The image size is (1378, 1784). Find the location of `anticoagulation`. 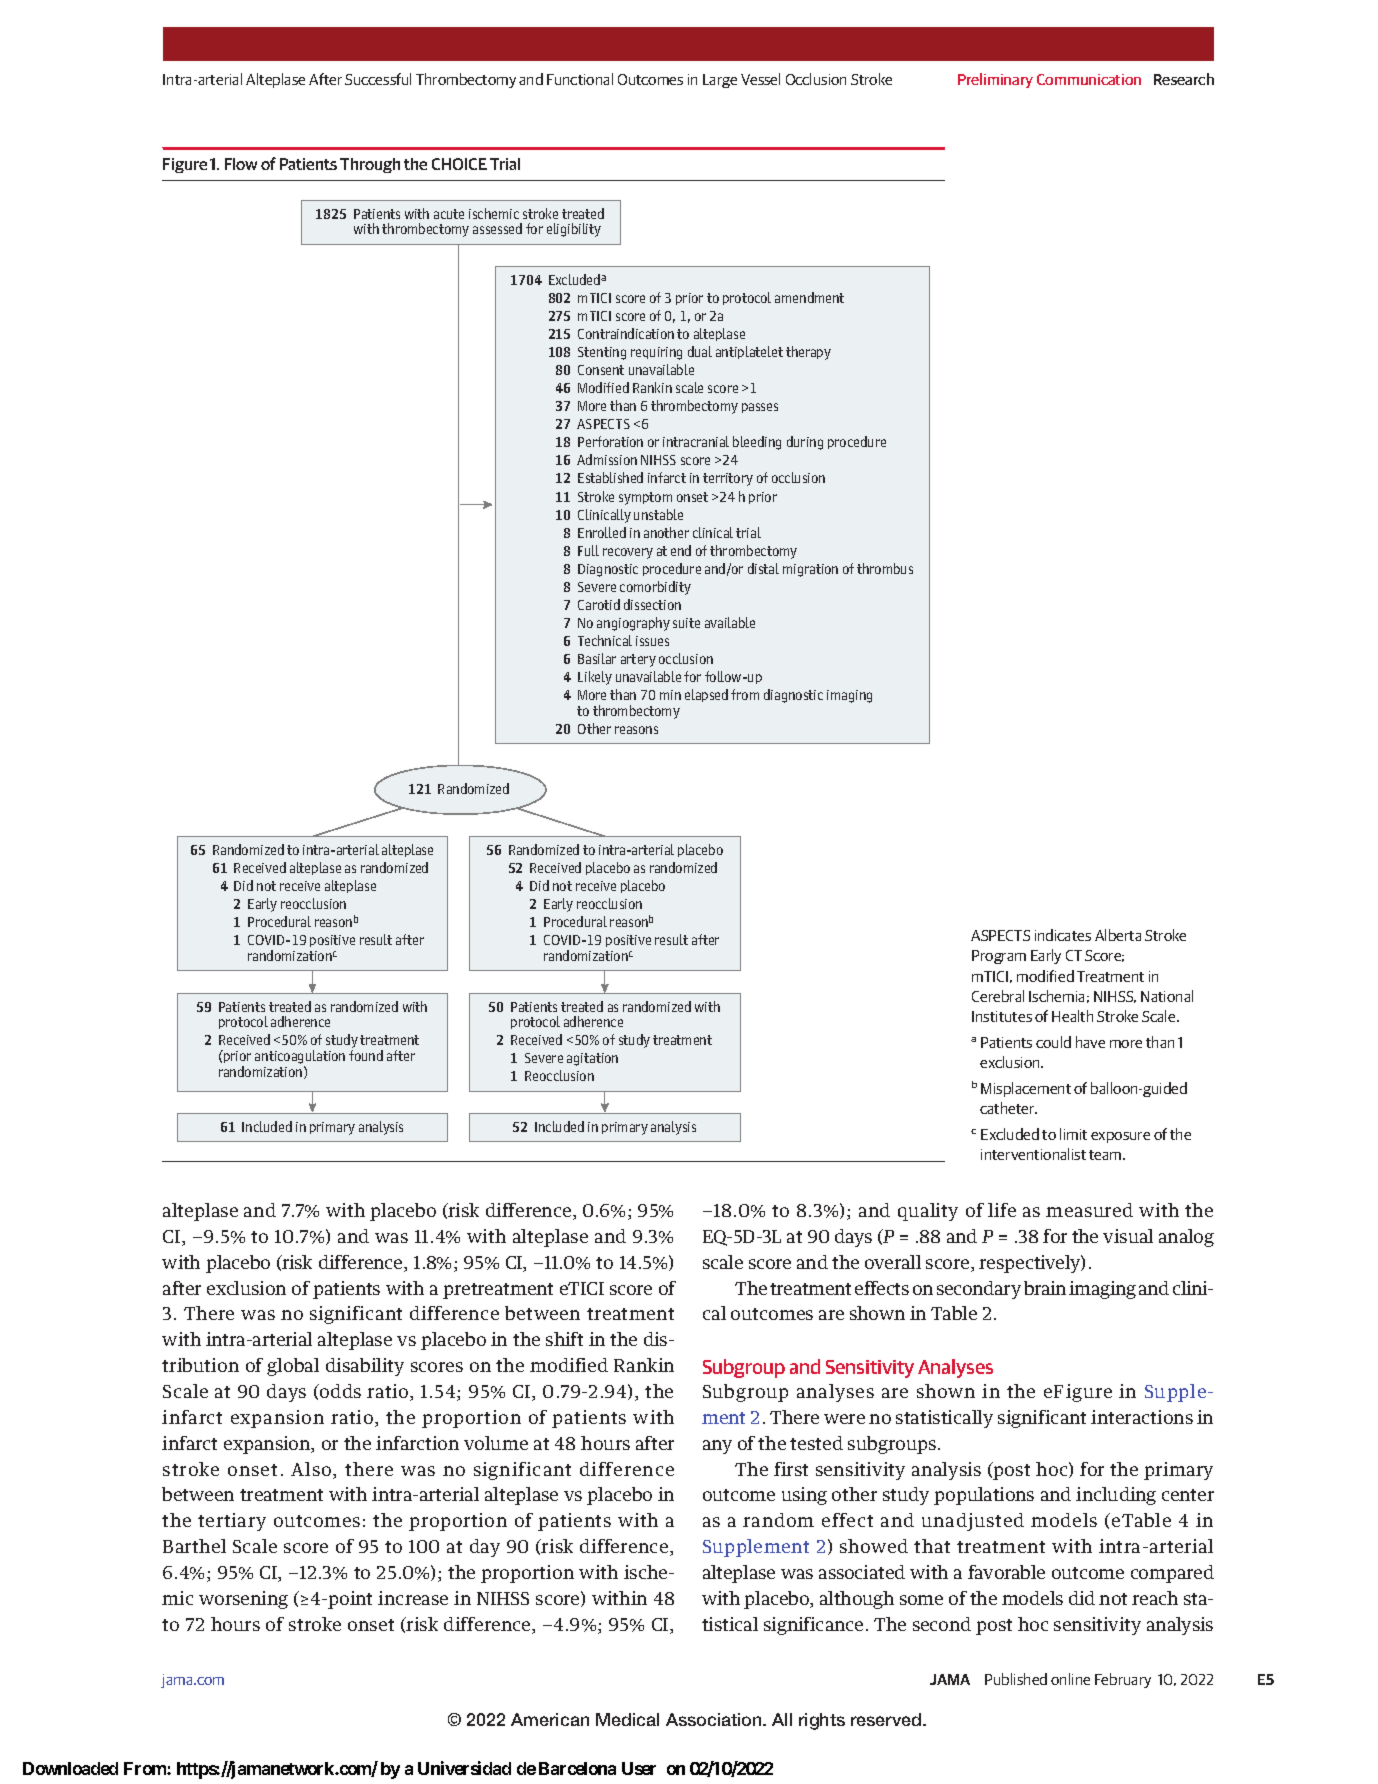

anticoagulation is located at coordinates (300, 1058).
